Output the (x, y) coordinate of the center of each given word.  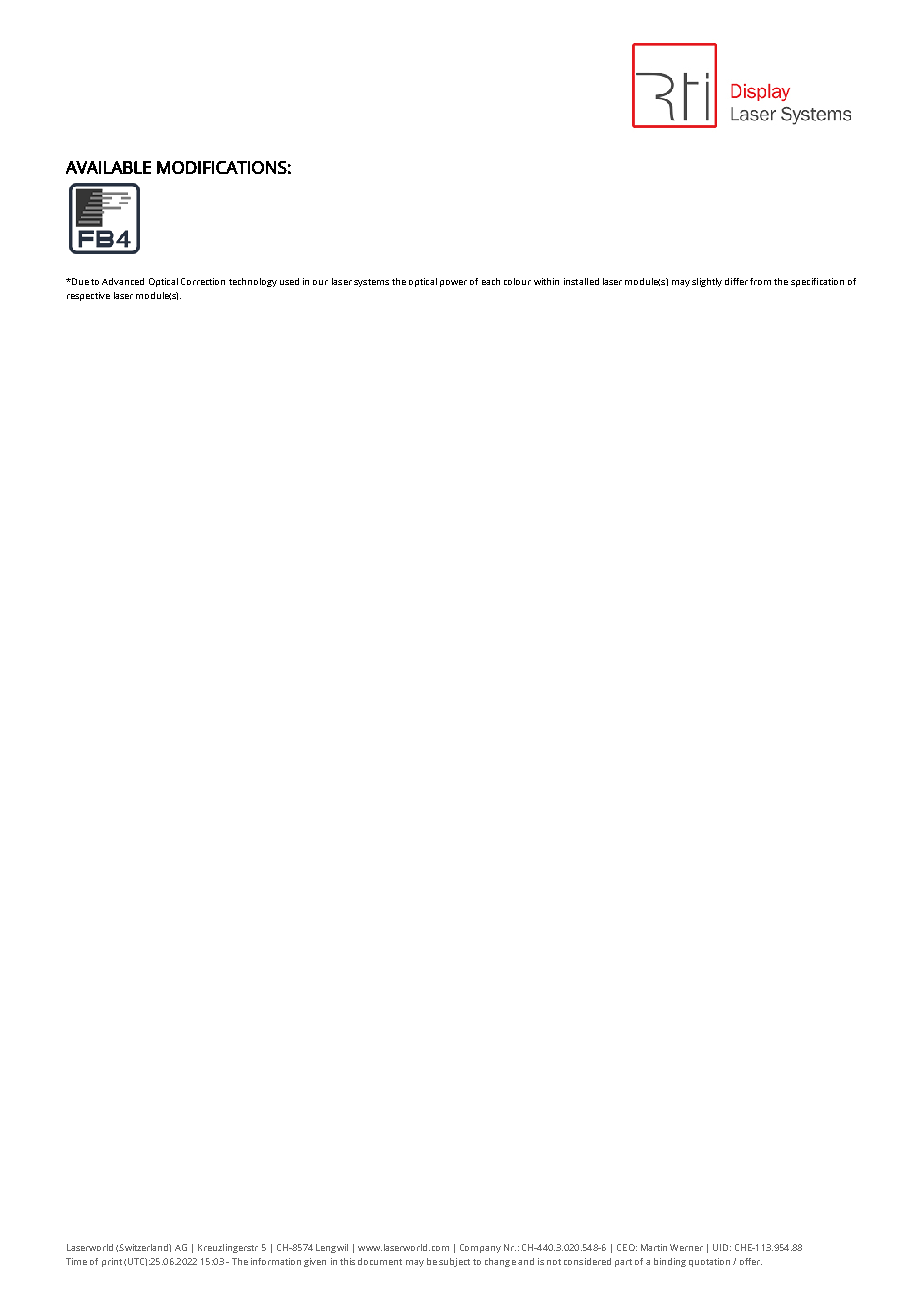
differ (736, 281)
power (453, 283)
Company (480, 1248)
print (112, 1262)
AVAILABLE (108, 167)
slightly (707, 282)
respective (88, 296)
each (491, 281)
